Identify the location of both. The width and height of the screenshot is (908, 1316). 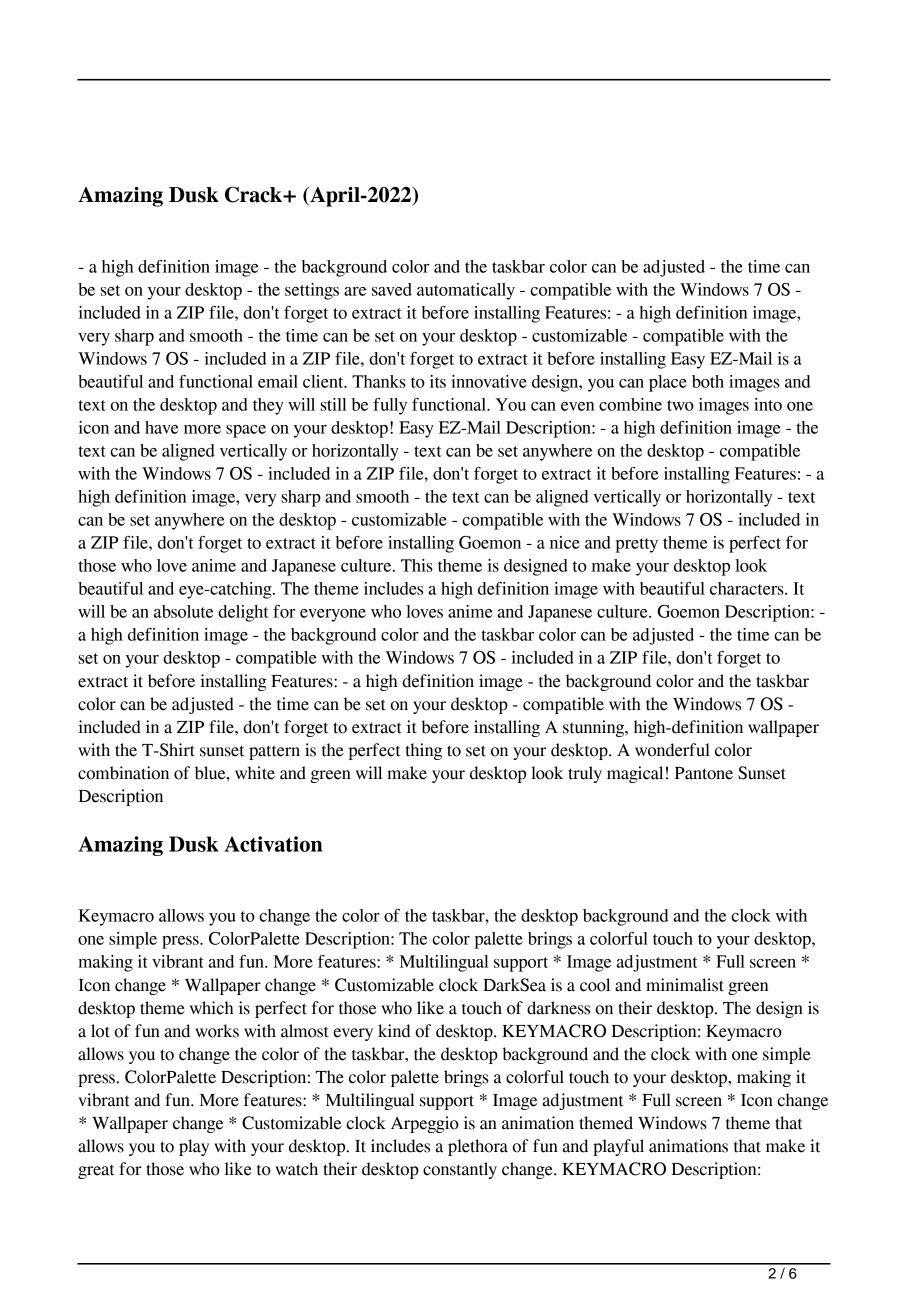
(708, 381).
